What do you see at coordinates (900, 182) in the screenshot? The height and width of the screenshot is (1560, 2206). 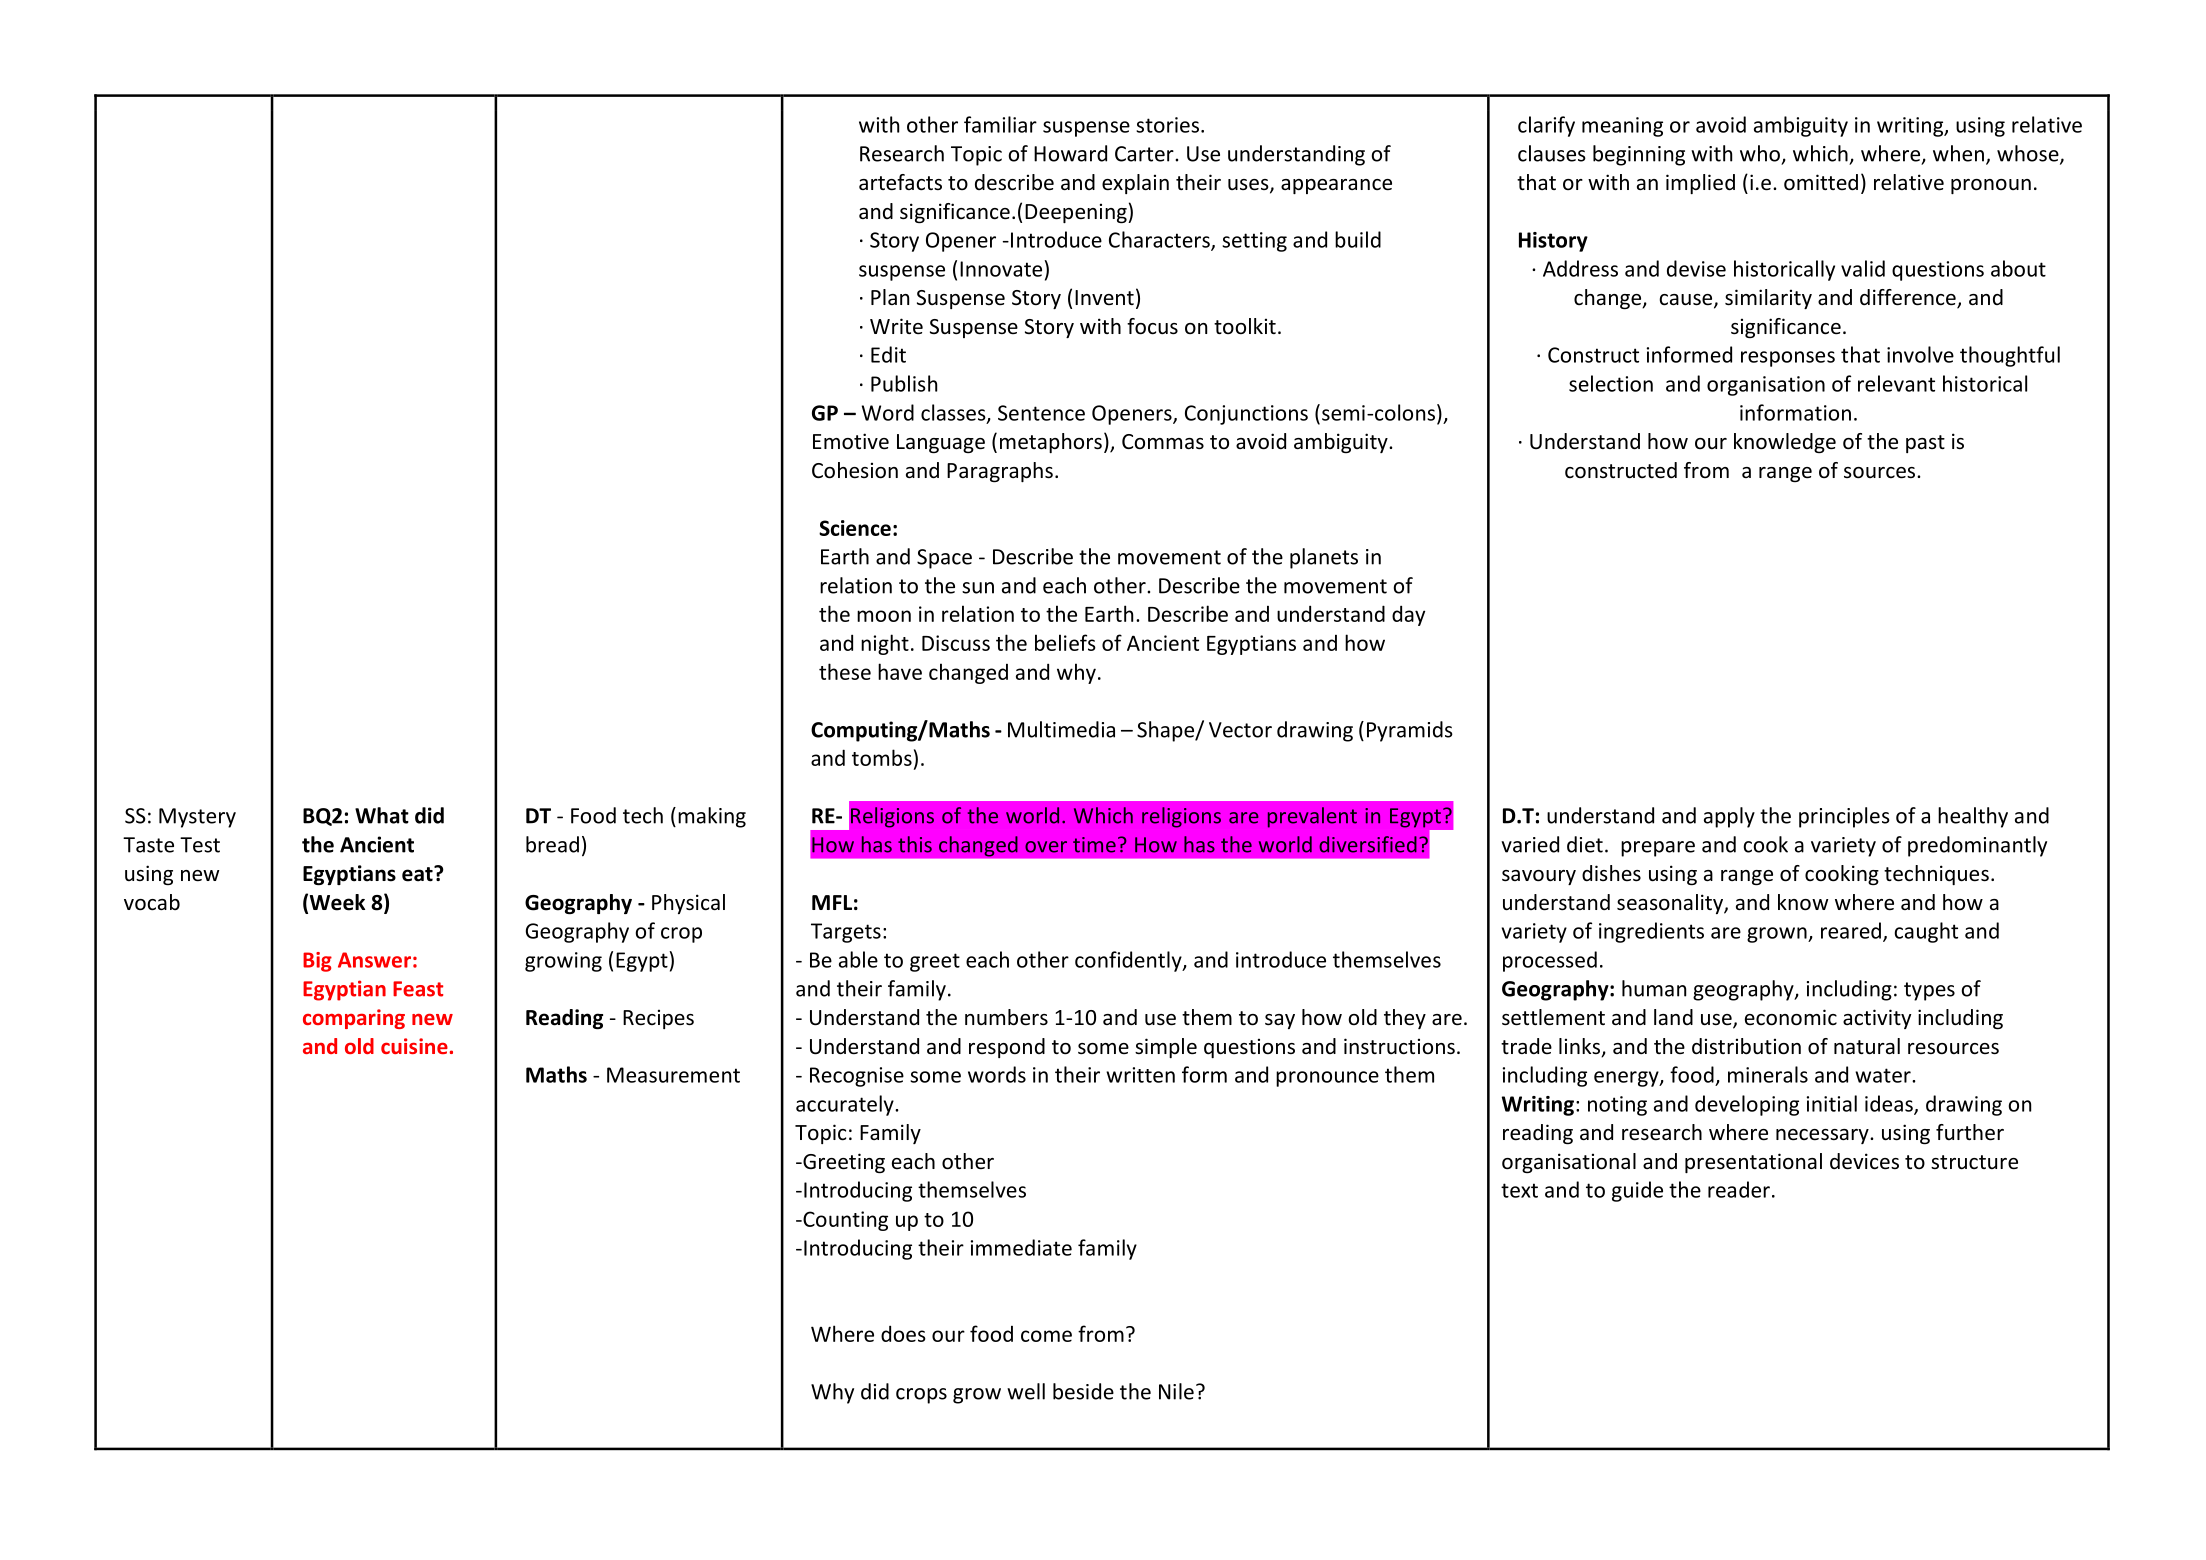 I see `artefacts` at bounding box center [900, 182].
